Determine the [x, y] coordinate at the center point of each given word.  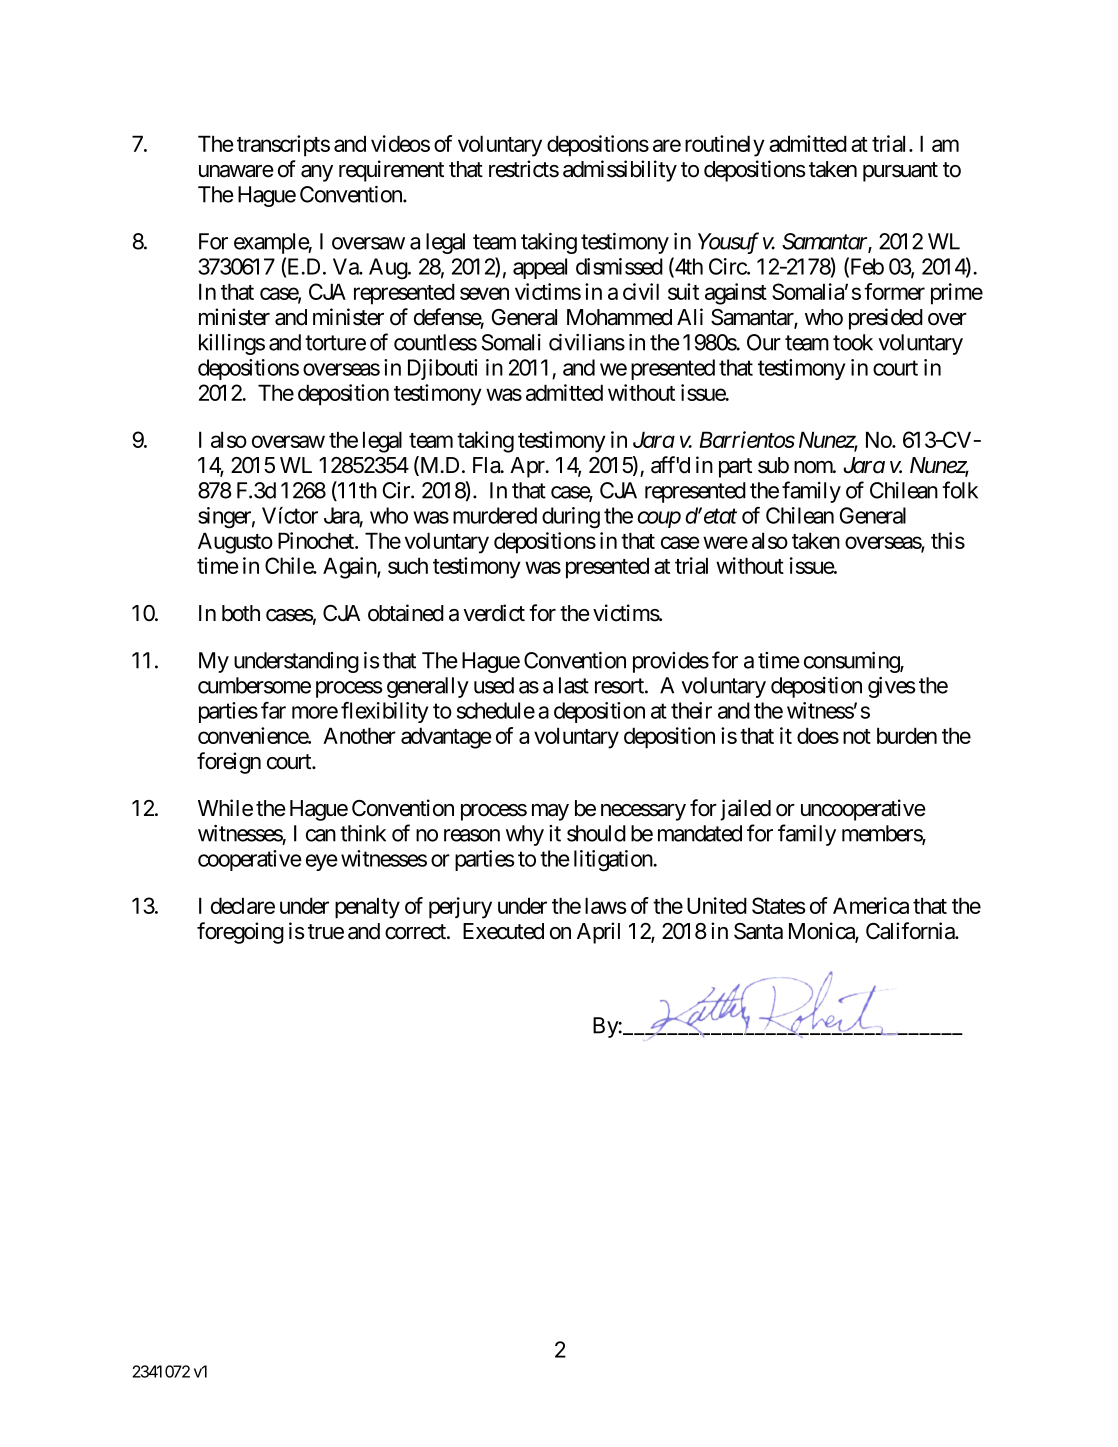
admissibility [620, 171]
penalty [367, 908]
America [871, 905]
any [317, 173]
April [598, 933]
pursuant [900, 172]
